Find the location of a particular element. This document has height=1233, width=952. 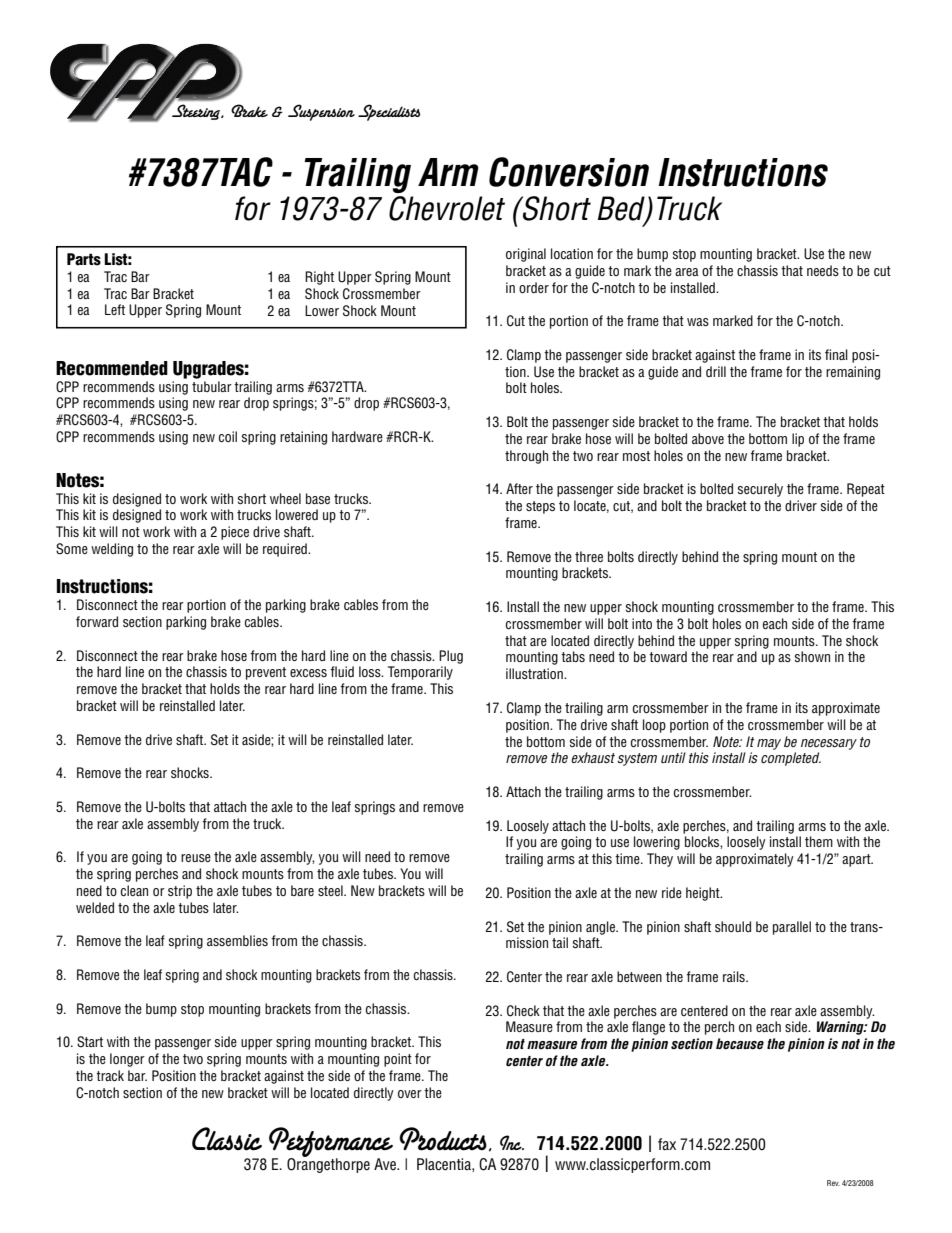

reuse is located at coordinates (196, 858).
